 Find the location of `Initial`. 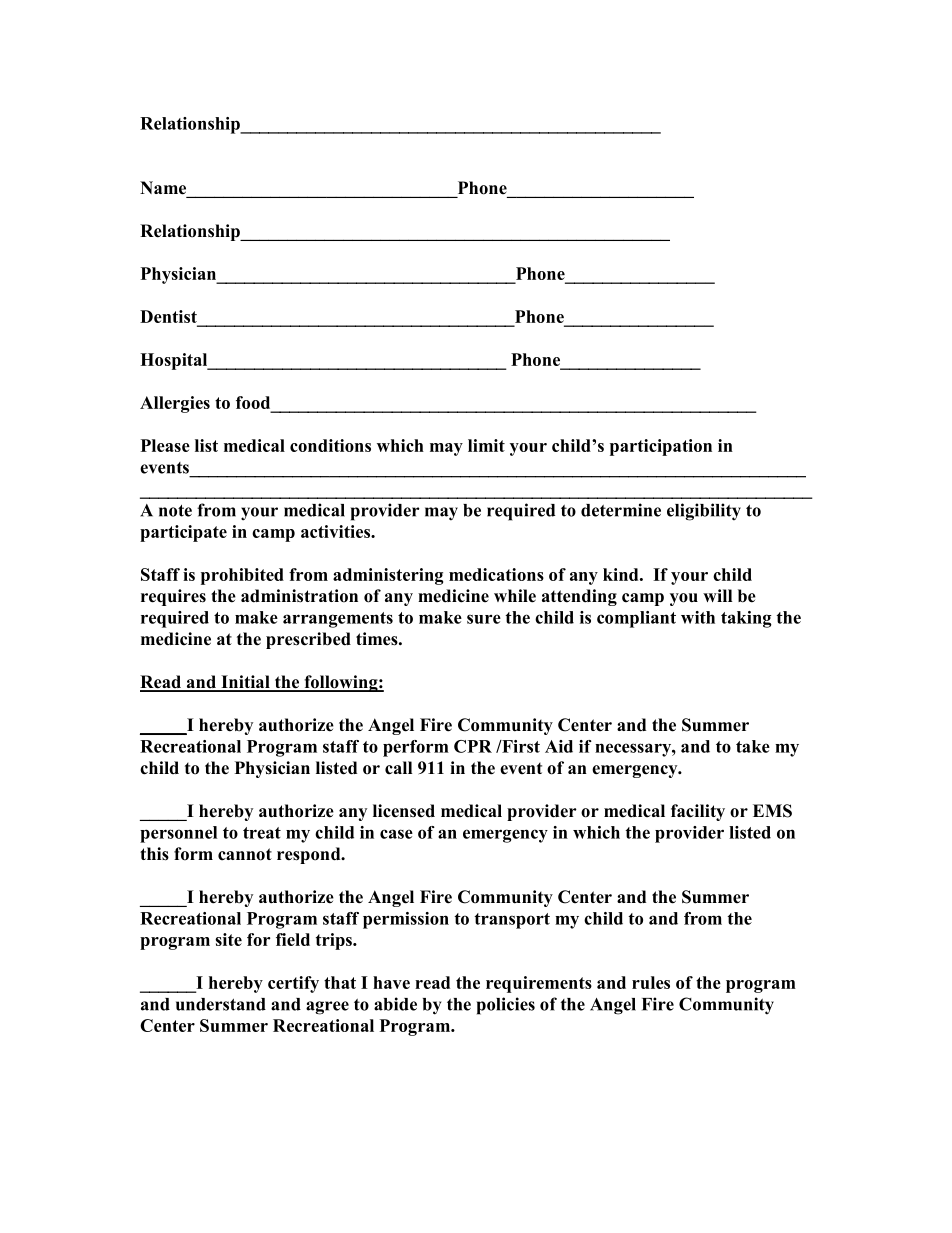

Initial is located at coordinates (245, 683).
